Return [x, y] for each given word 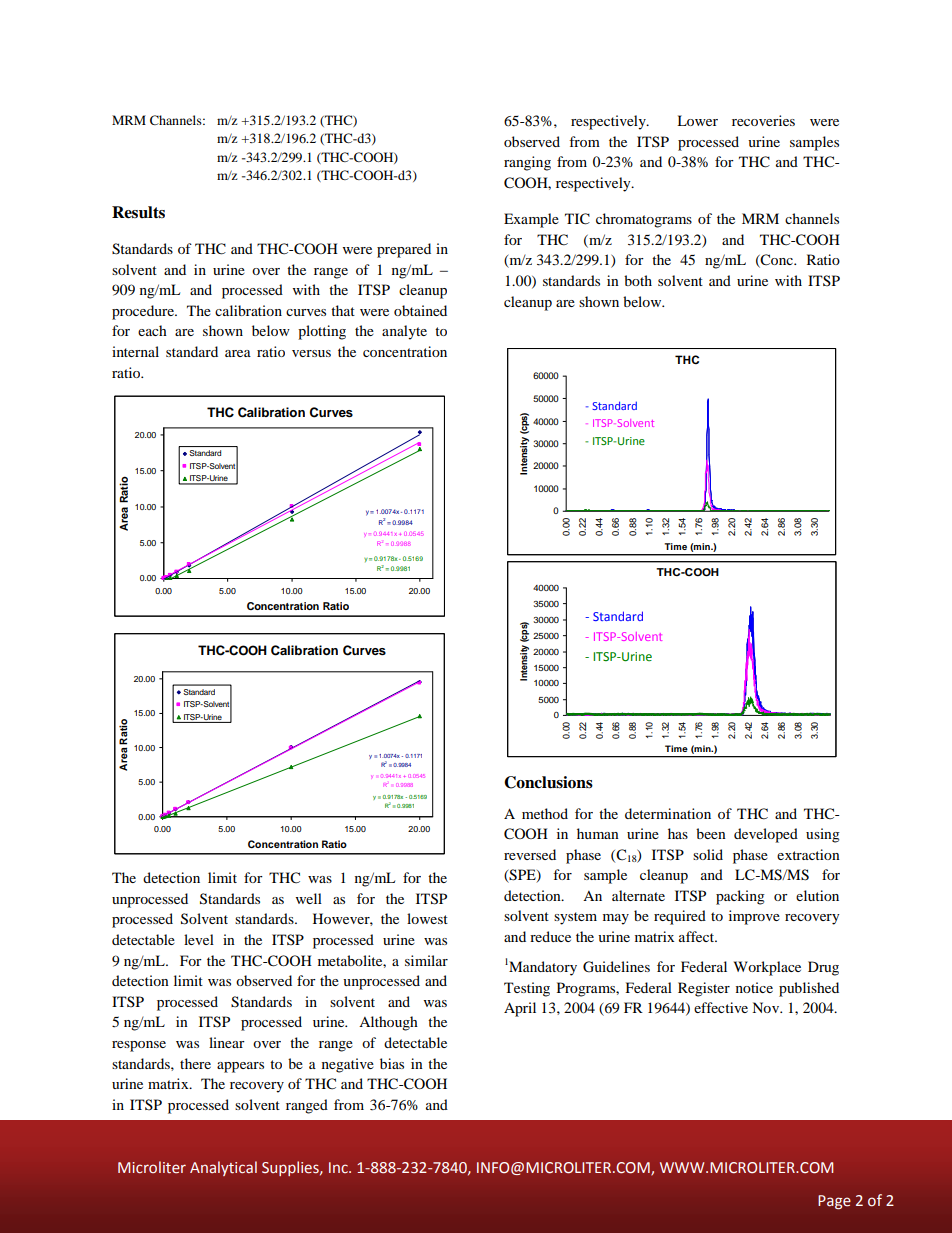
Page [834, 1202]
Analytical [223, 1168]
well [309, 898]
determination [668, 813]
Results [138, 212]
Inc [339, 1167]
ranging [527, 163]
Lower [697, 120]
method [545, 813]
